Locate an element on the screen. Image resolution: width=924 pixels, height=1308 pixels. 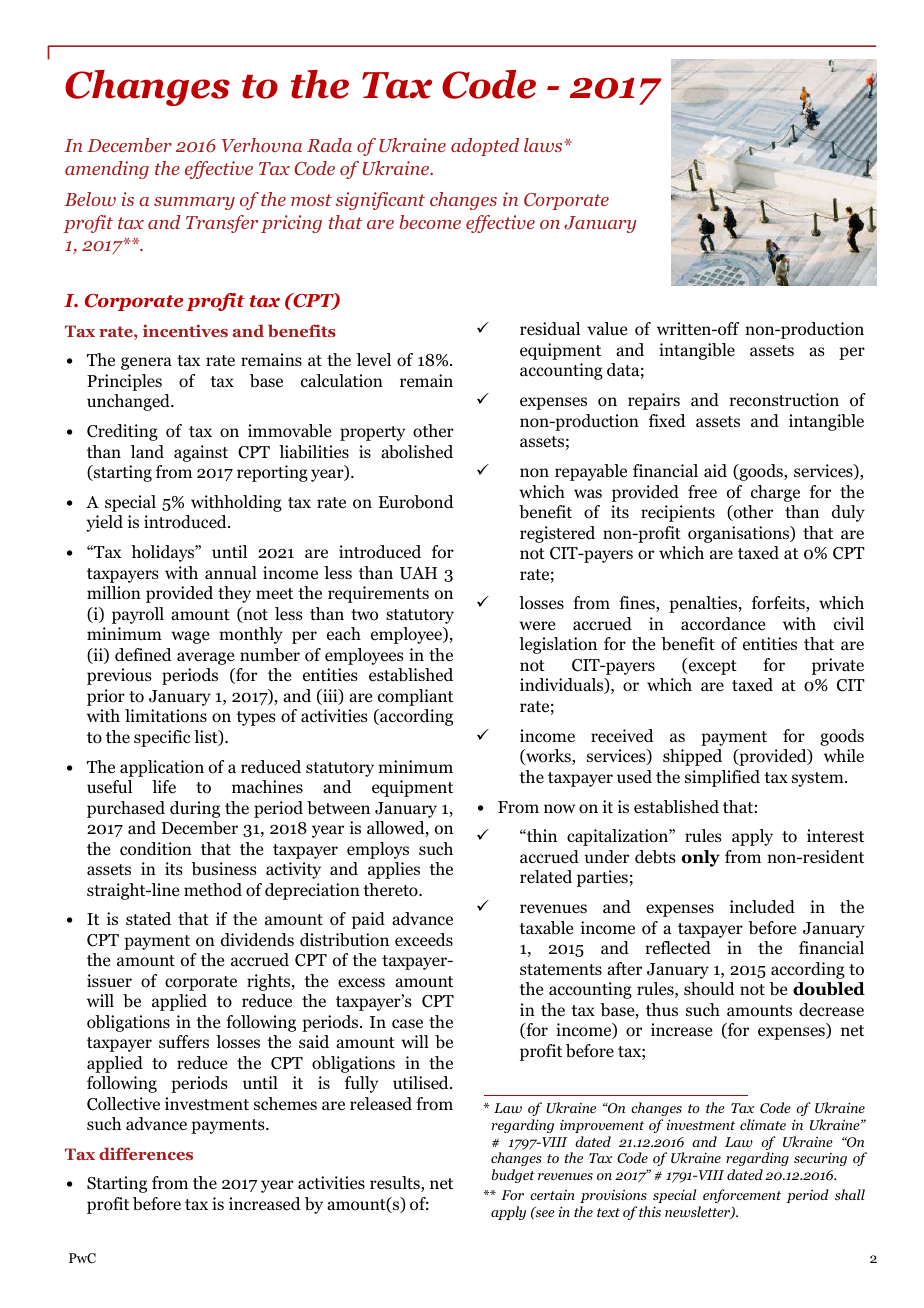
adopted is located at coordinates (485, 147).
